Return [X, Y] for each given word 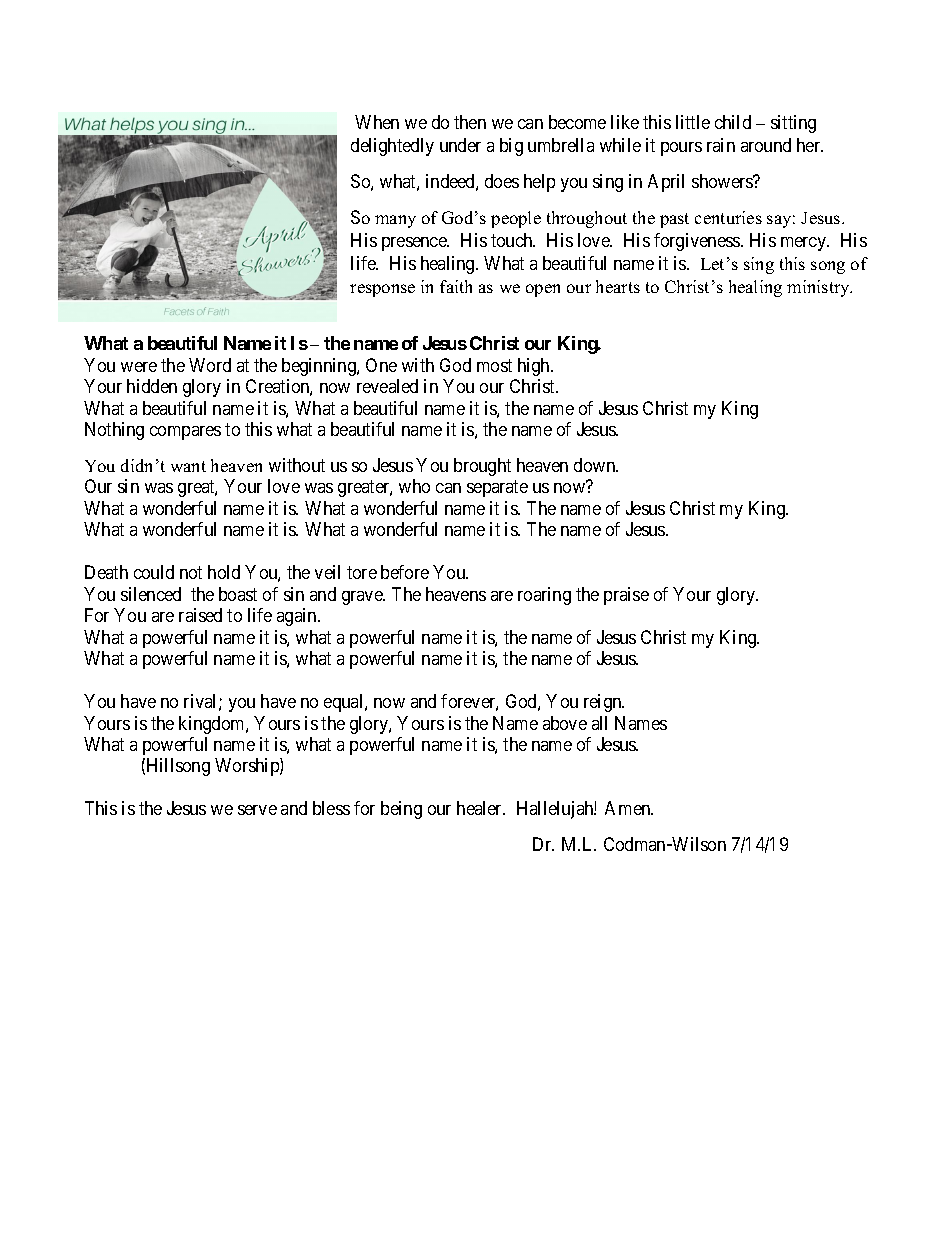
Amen [629, 808]
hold [224, 572]
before [405, 572]
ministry [819, 288]
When [377, 122]
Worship [248, 767]
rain [721, 145]
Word [210, 365]
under [460, 145]
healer [481, 808]
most [494, 365]
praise [626, 596]
